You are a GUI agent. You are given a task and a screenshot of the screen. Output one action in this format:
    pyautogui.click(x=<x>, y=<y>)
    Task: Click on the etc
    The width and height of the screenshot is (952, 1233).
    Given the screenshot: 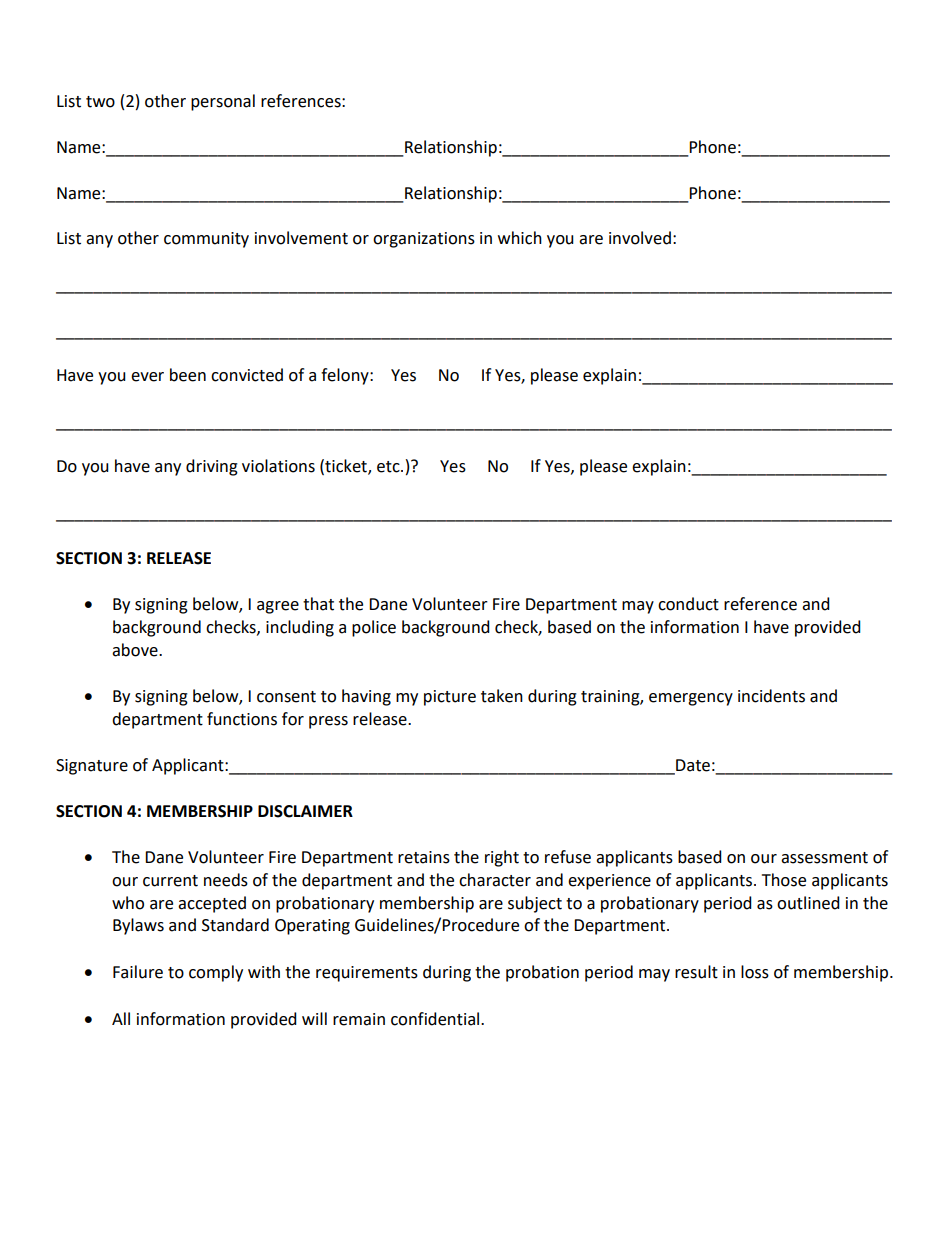 What is the action you would take?
    pyautogui.click(x=389, y=467)
